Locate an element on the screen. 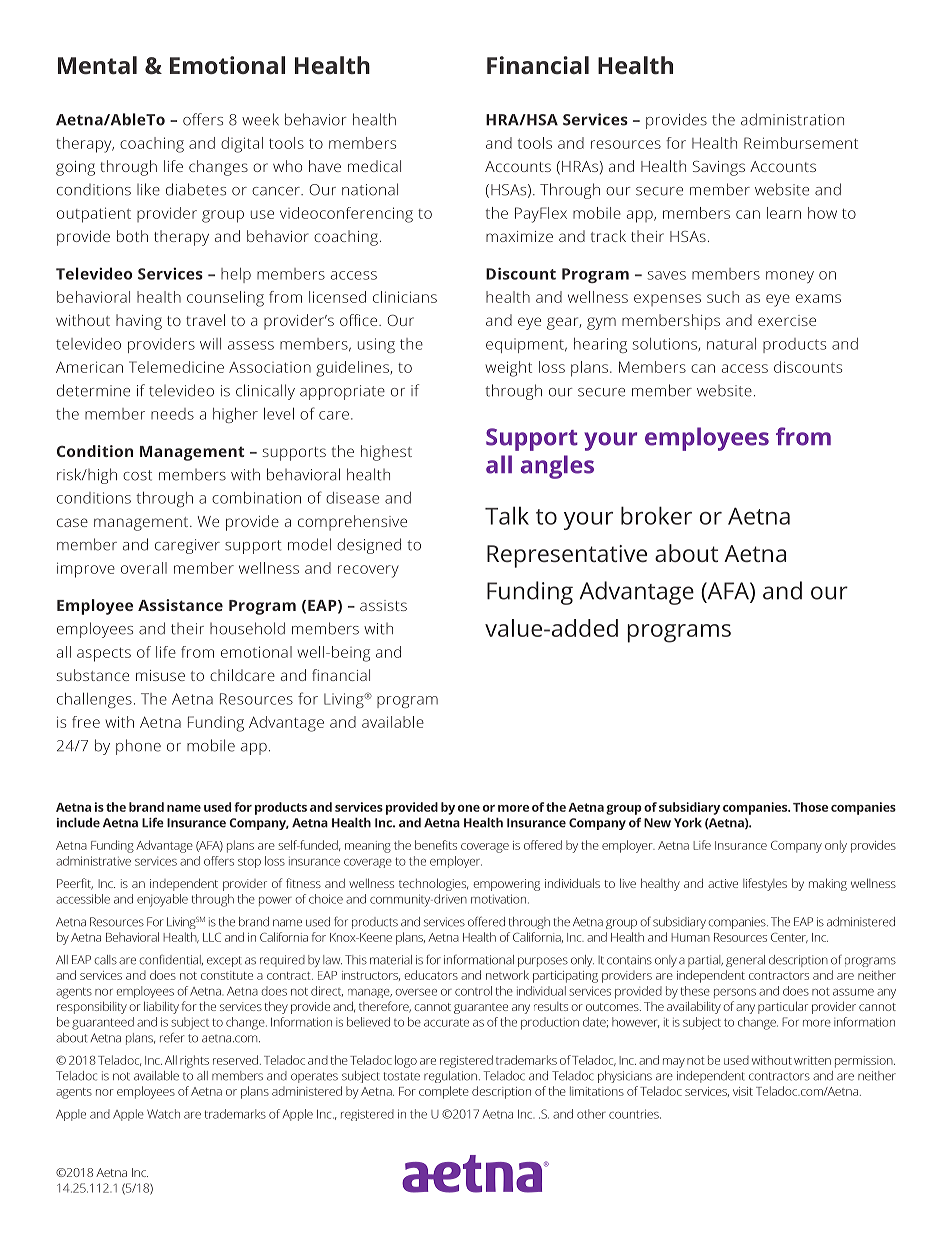 This screenshot has width=952, height=1233. technologies is located at coordinates (433, 884).
